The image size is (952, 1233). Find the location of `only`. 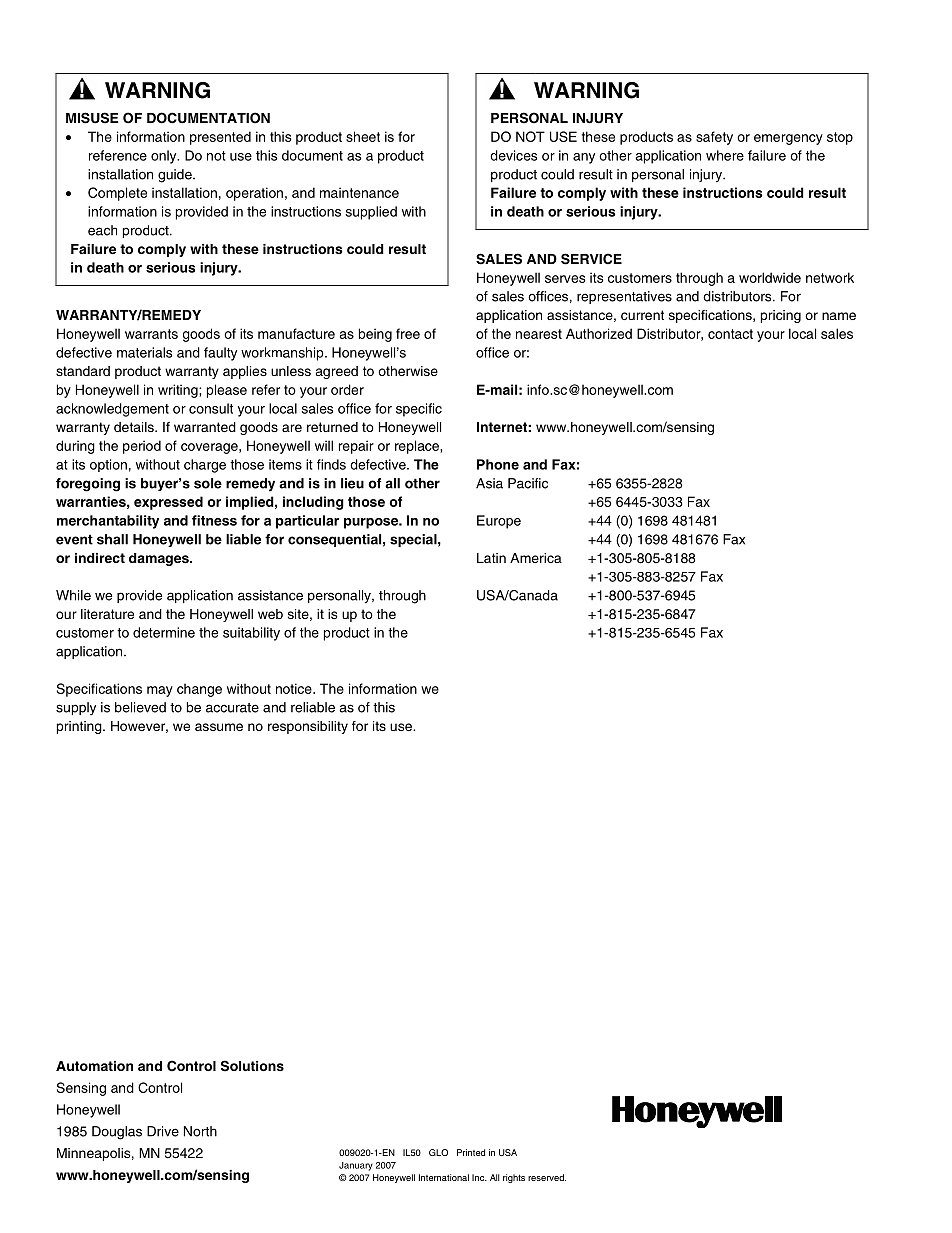

only is located at coordinates (165, 157).
